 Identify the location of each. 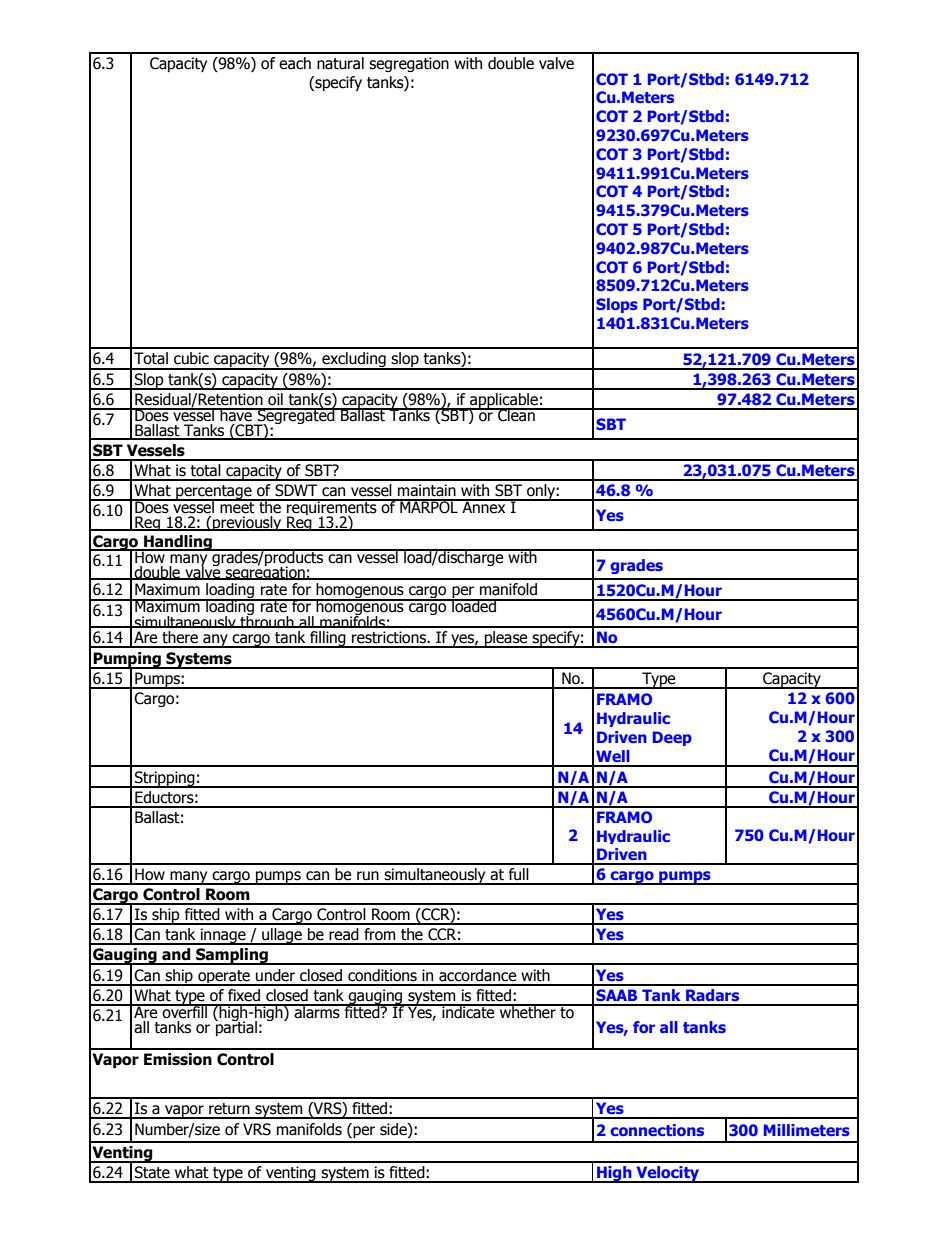
(295, 63).
